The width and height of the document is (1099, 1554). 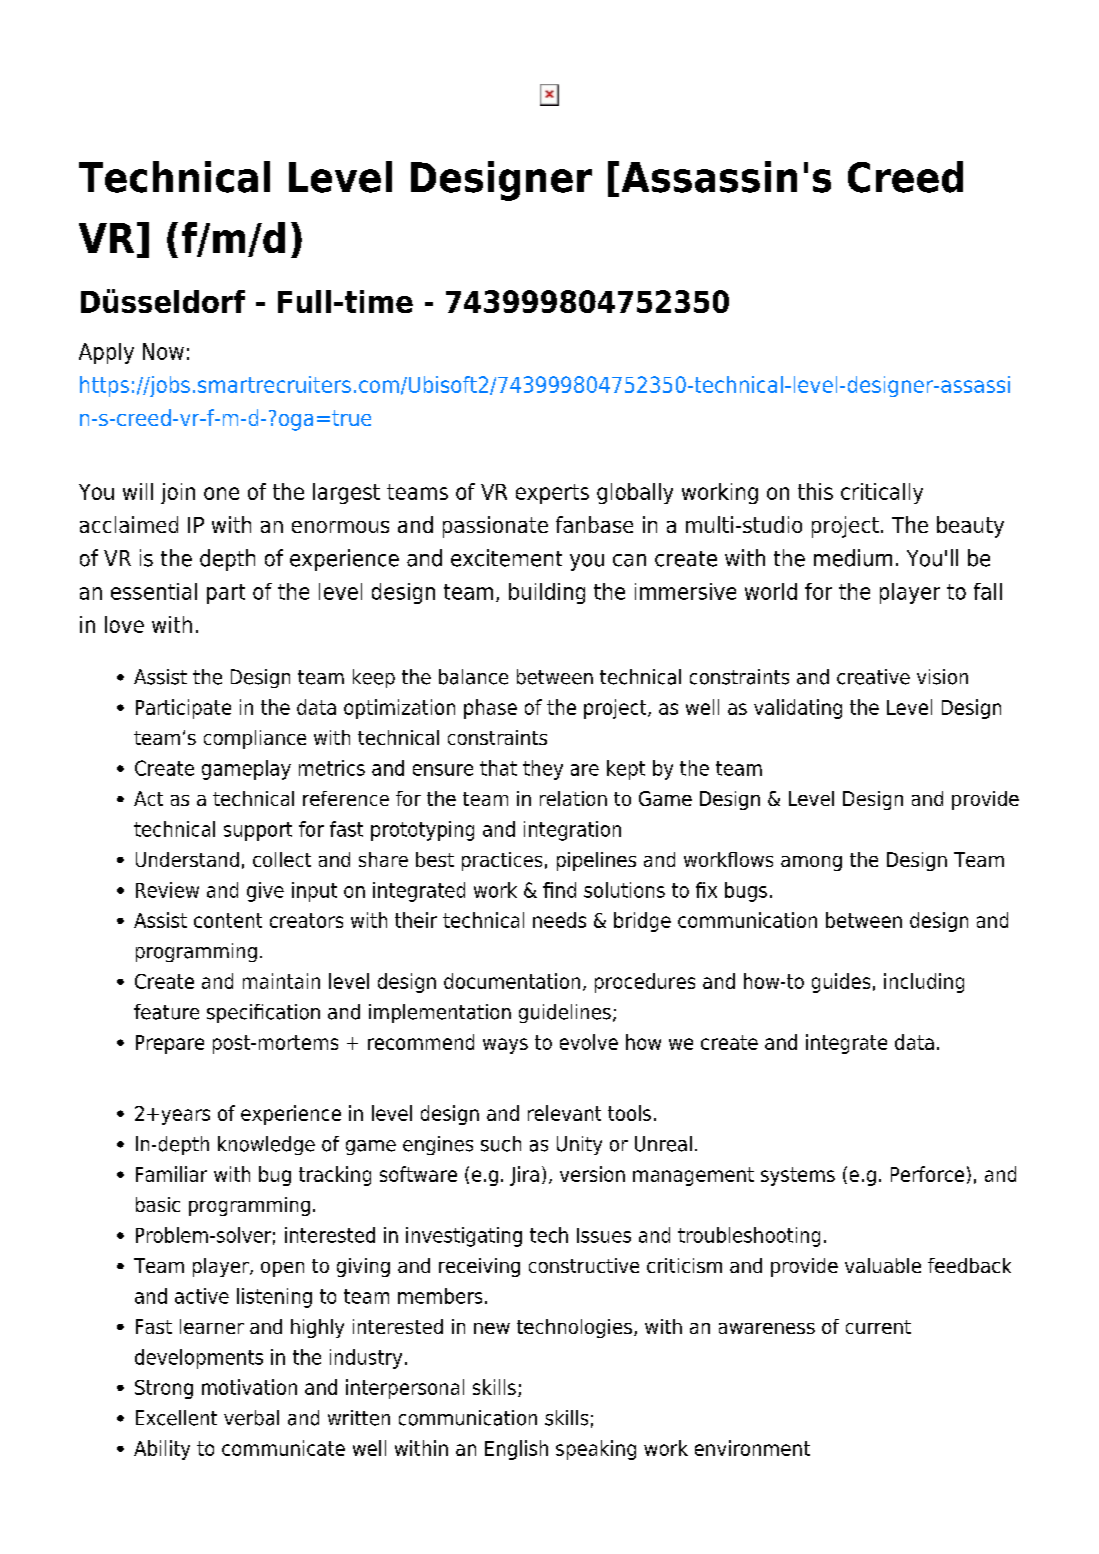 What do you see at coordinates (543, 770) in the document?
I see `they` at bounding box center [543, 770].
